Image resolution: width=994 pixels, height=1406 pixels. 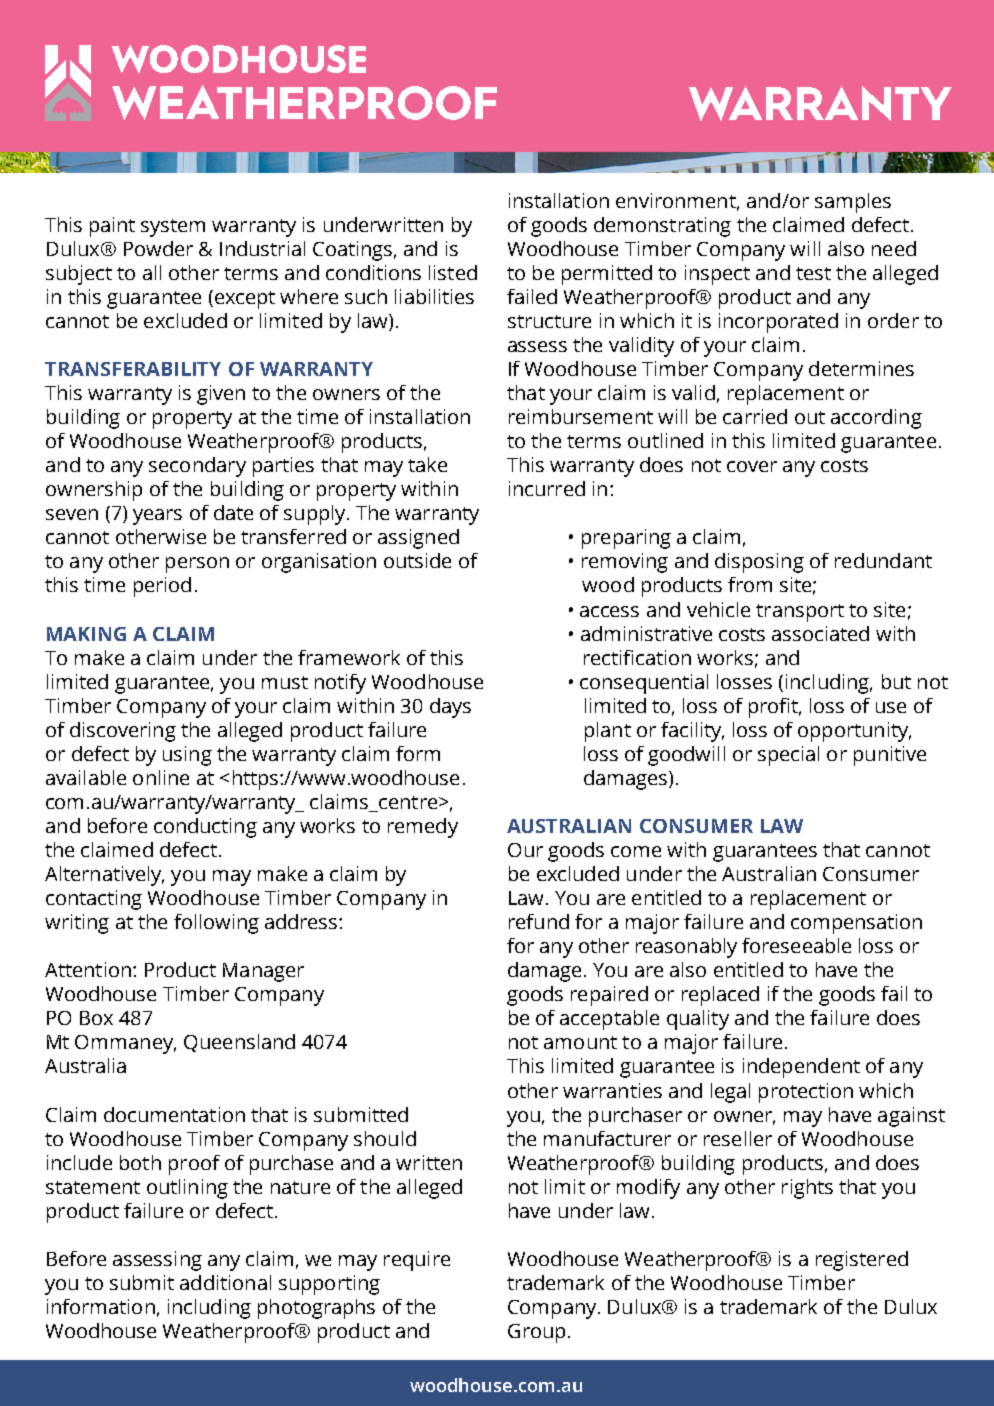 What do you see at coordinates (239, 1043) in the page?
I see `Queensland` at bounding box center [239, 1043].
